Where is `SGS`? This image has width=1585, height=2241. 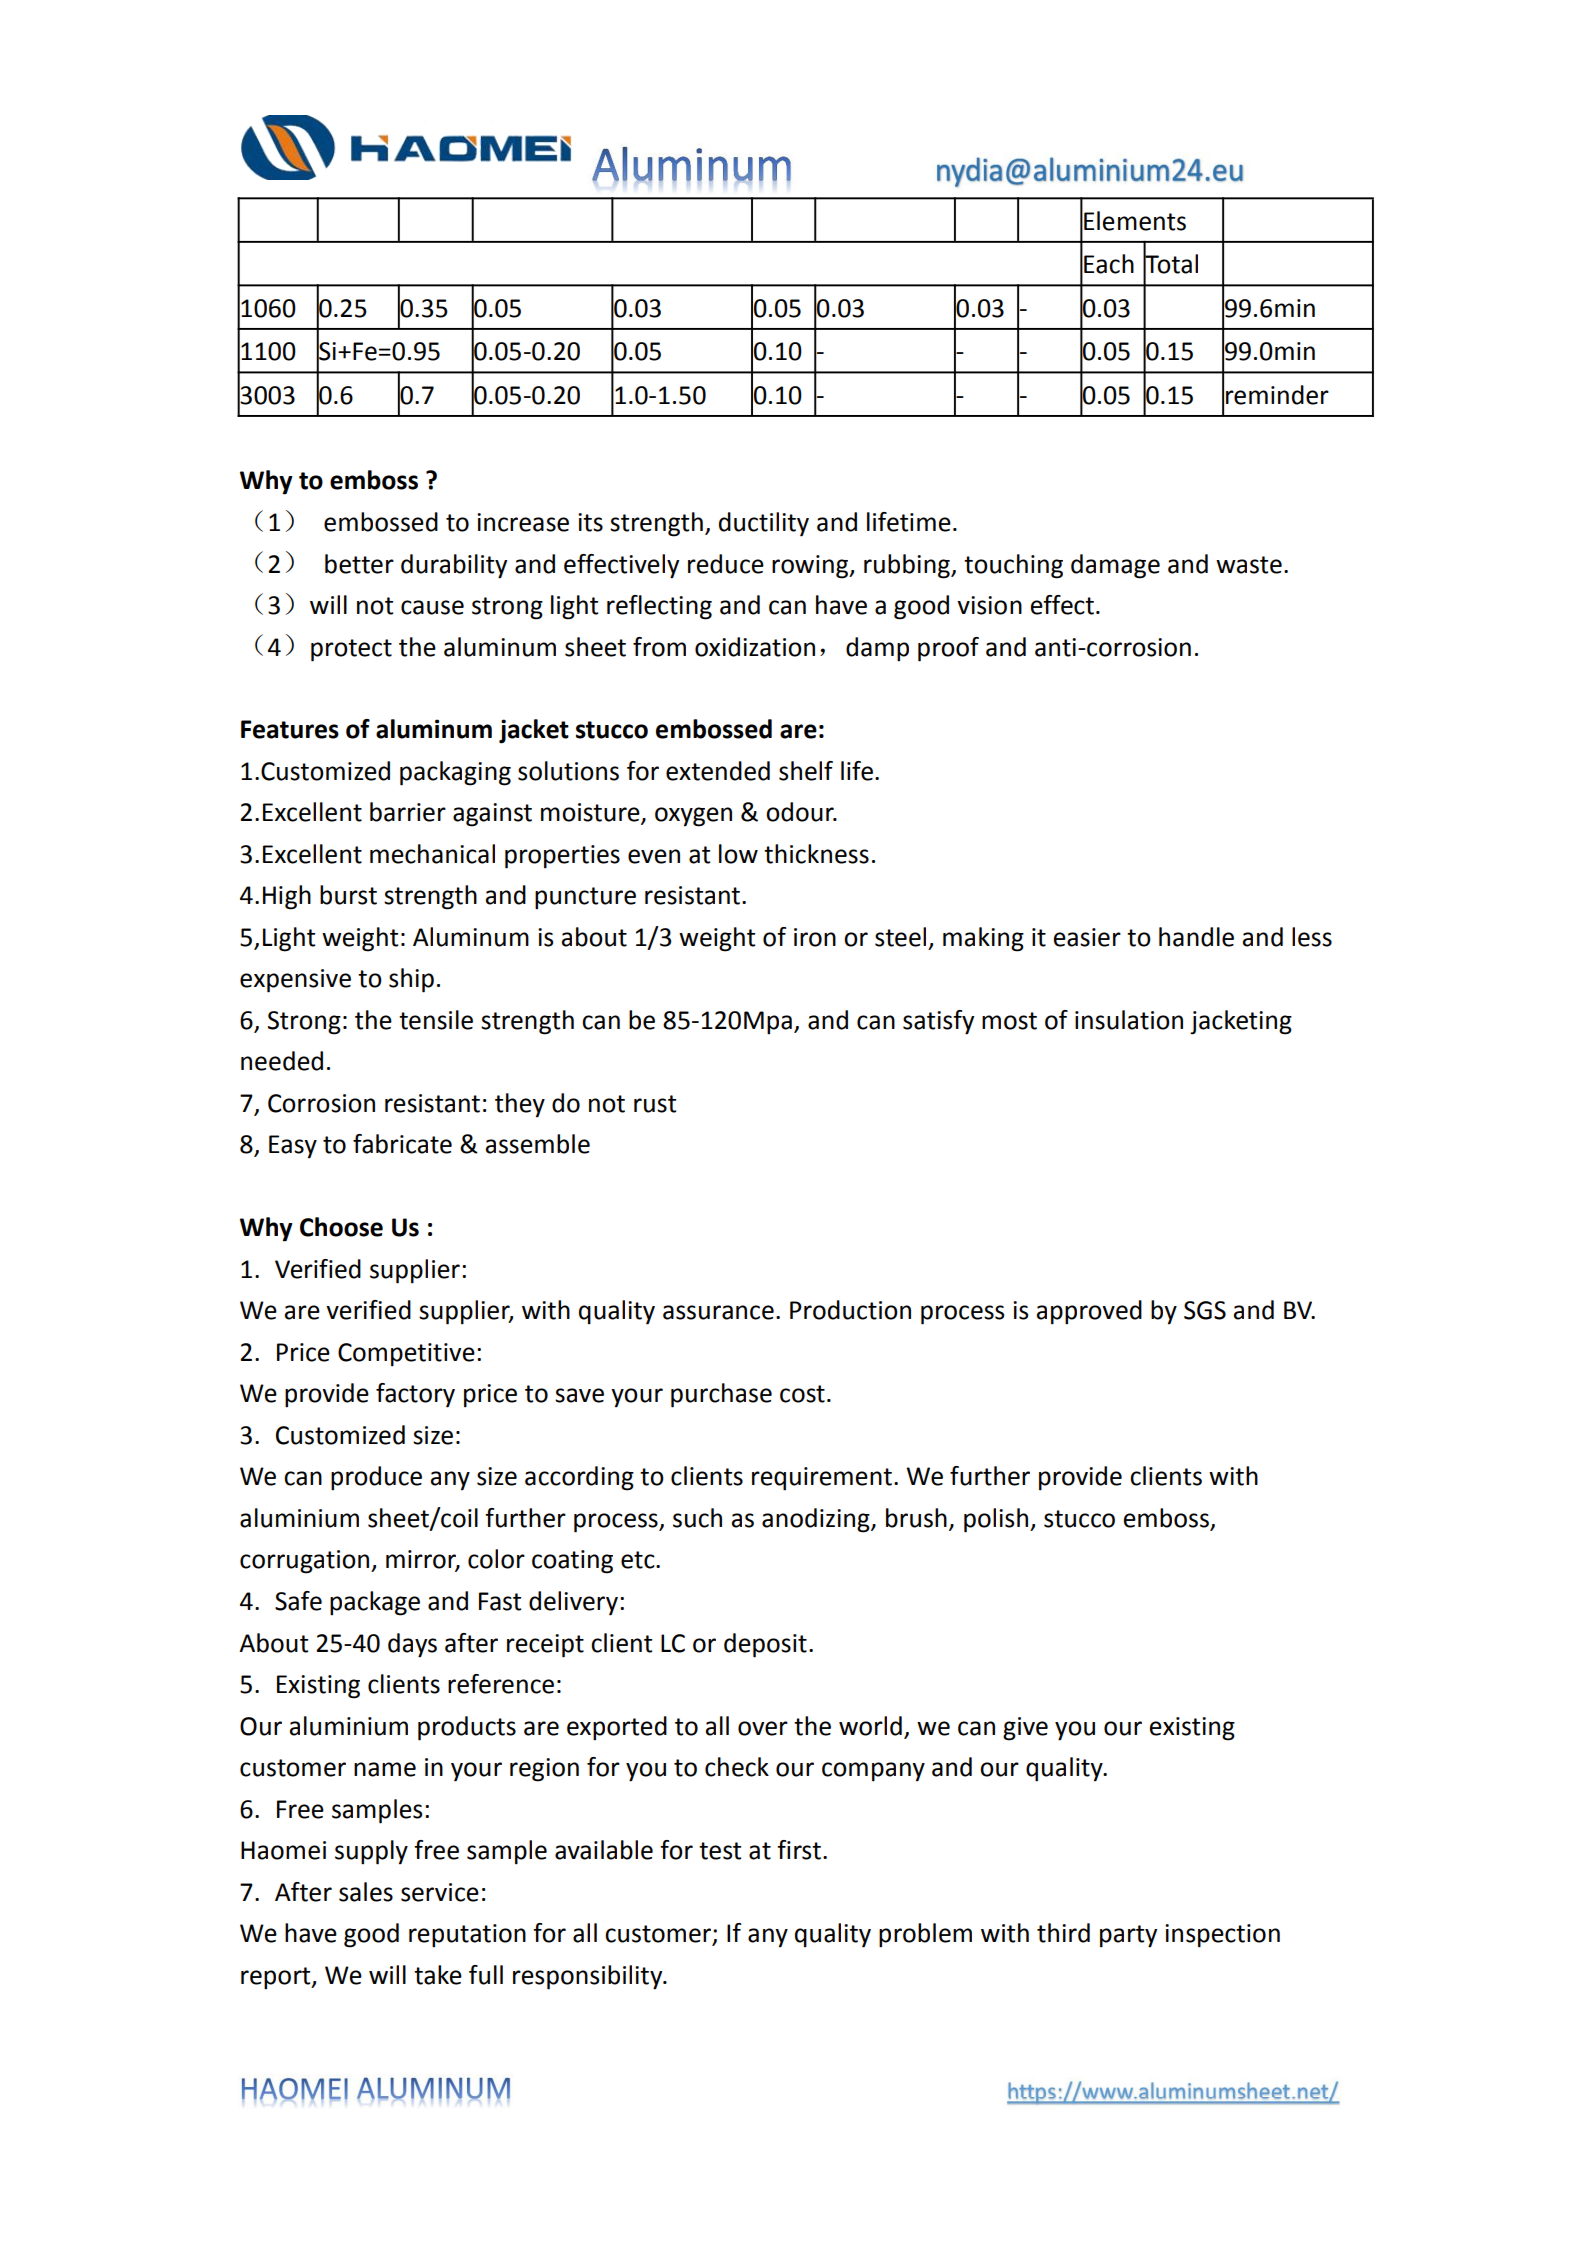
SGS is located at coordinates (1205, 1310).
